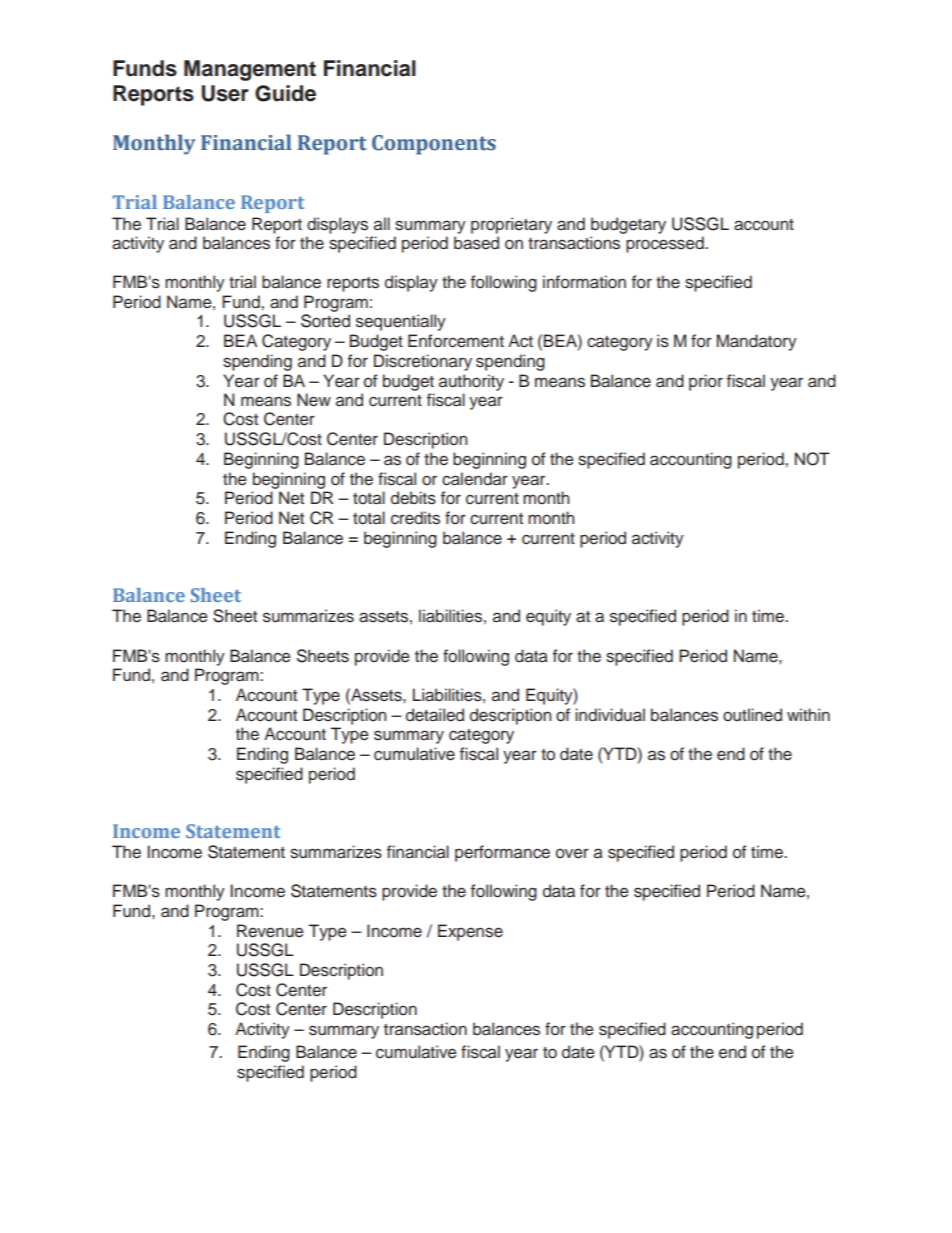  What do you see at coordinates (757, 342) in the screenshot?
I see `Mandatory` at bounding box center [757, 342].
